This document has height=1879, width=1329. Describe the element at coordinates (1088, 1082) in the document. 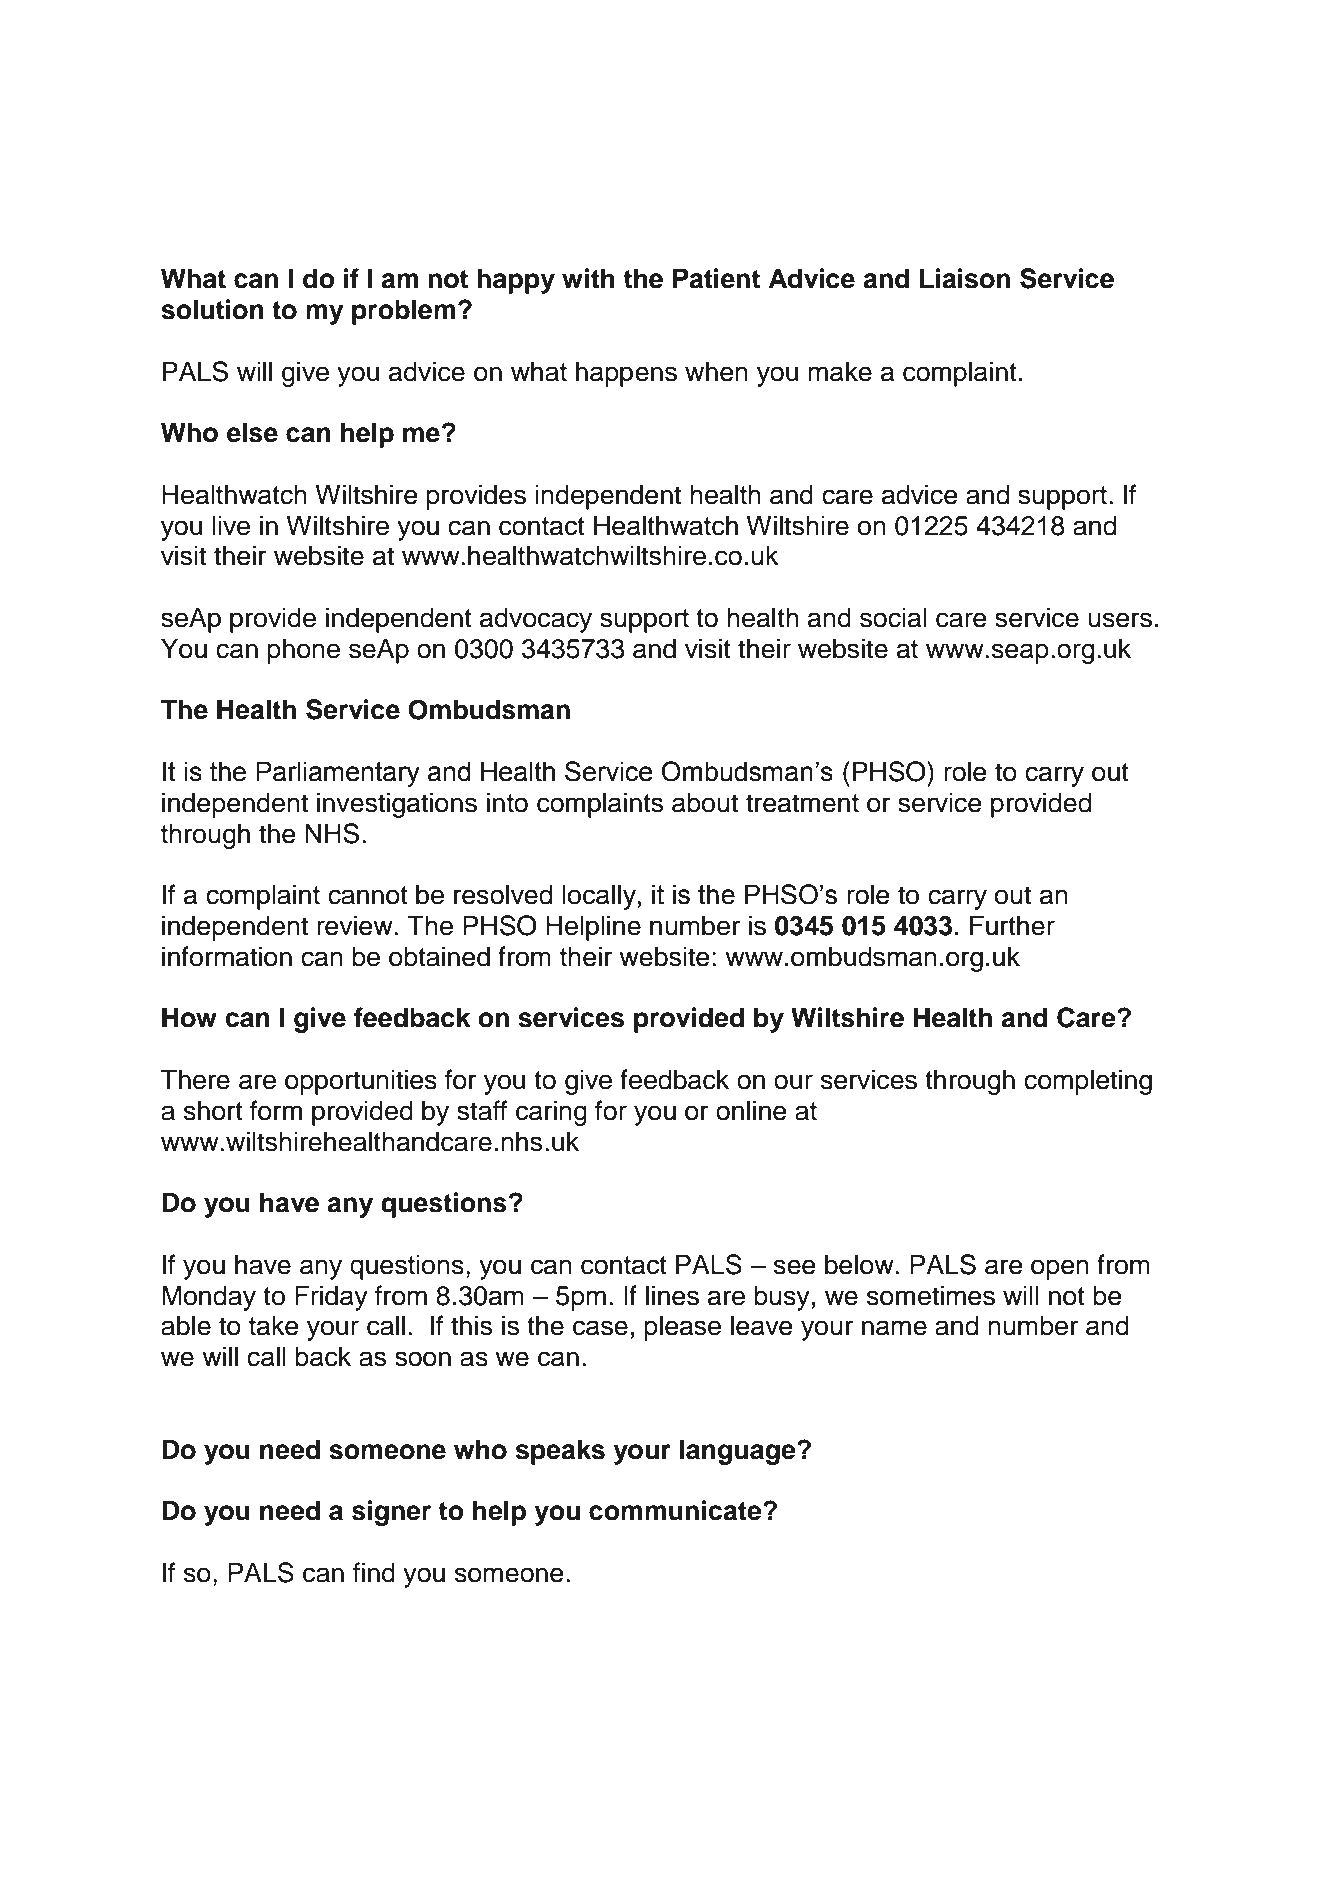

I see `completing` at that location.
